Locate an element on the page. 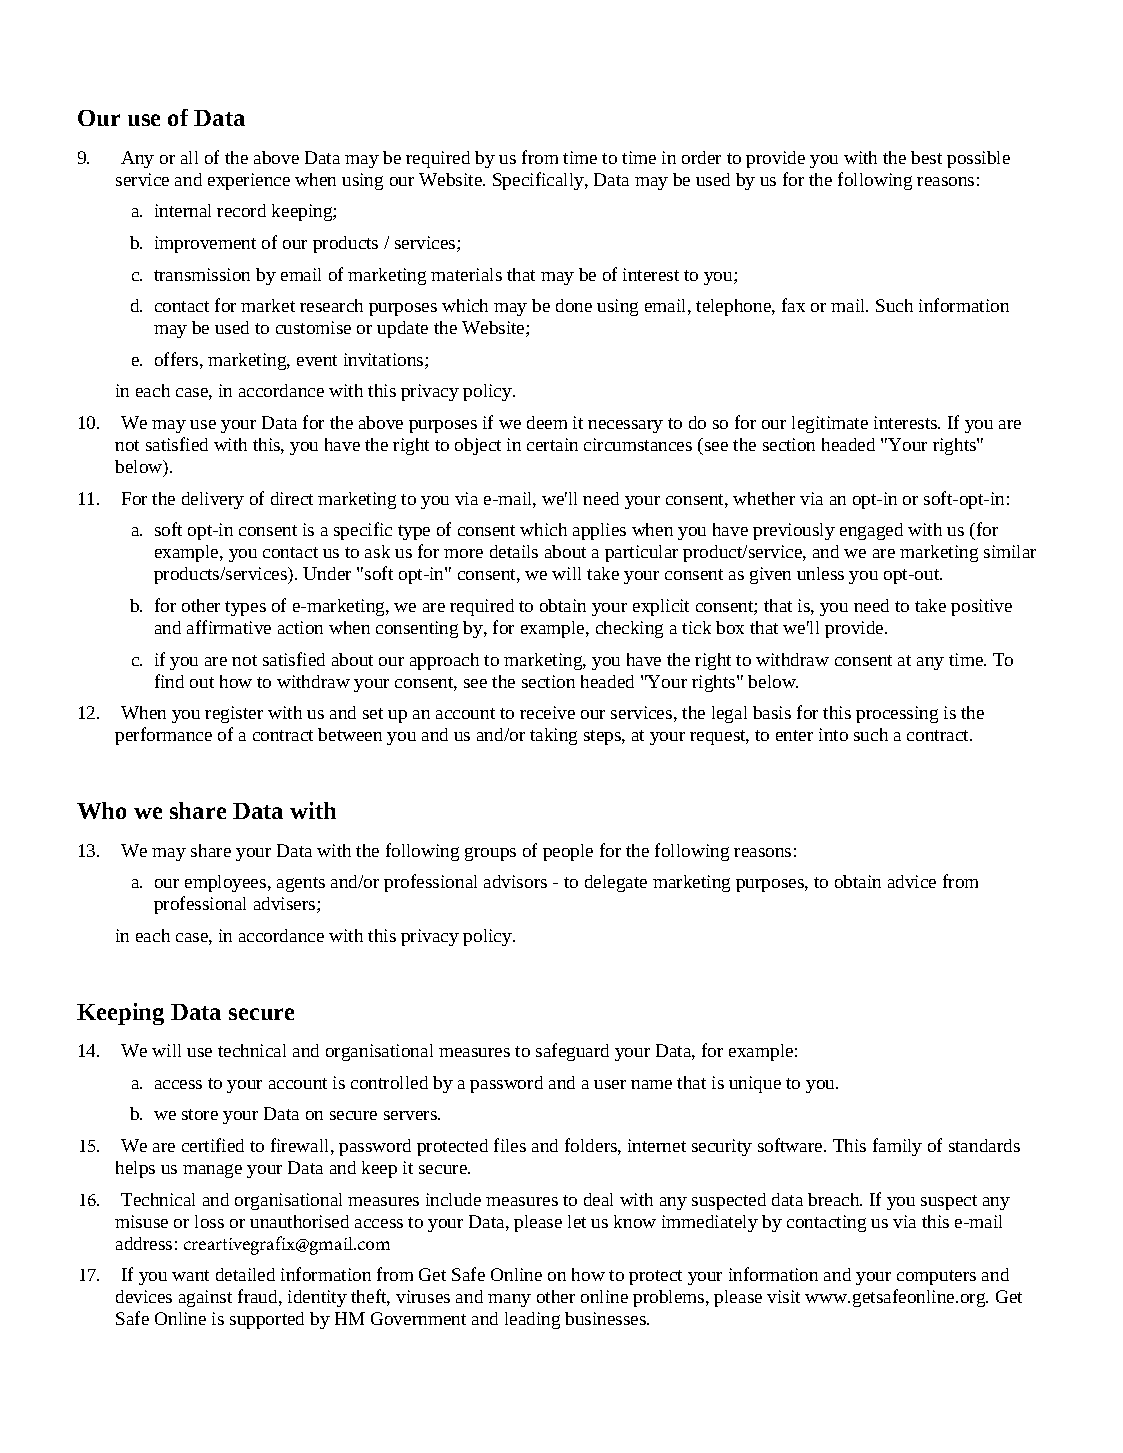 The width and height of the image is (1123, 1453). computers is located at coordinates (936, 1277).
